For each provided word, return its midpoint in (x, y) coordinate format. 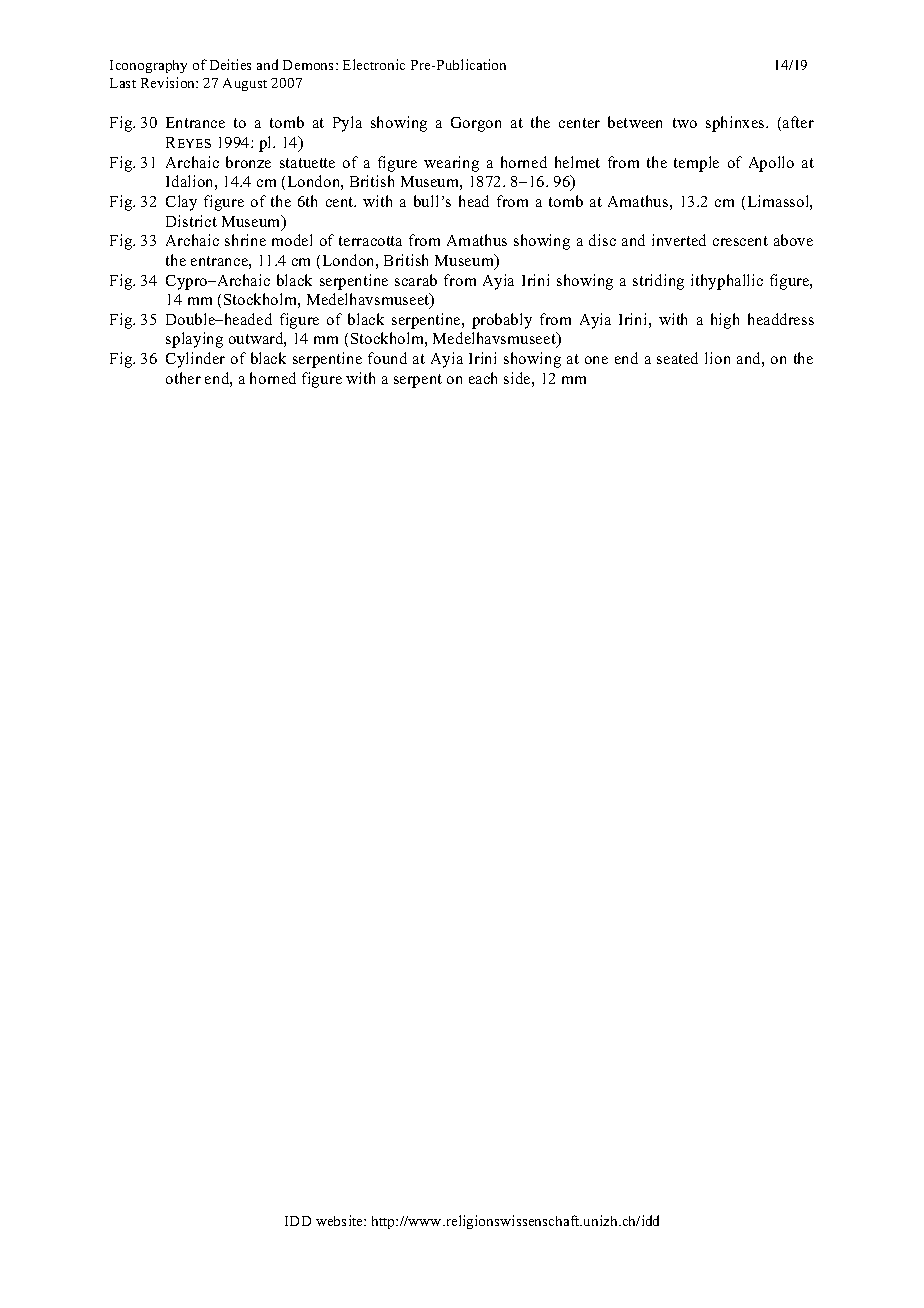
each (483, 378)
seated (677, 358)
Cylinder (195, 360)
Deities (230, 64)
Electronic (374, 64)
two (685, 123)
